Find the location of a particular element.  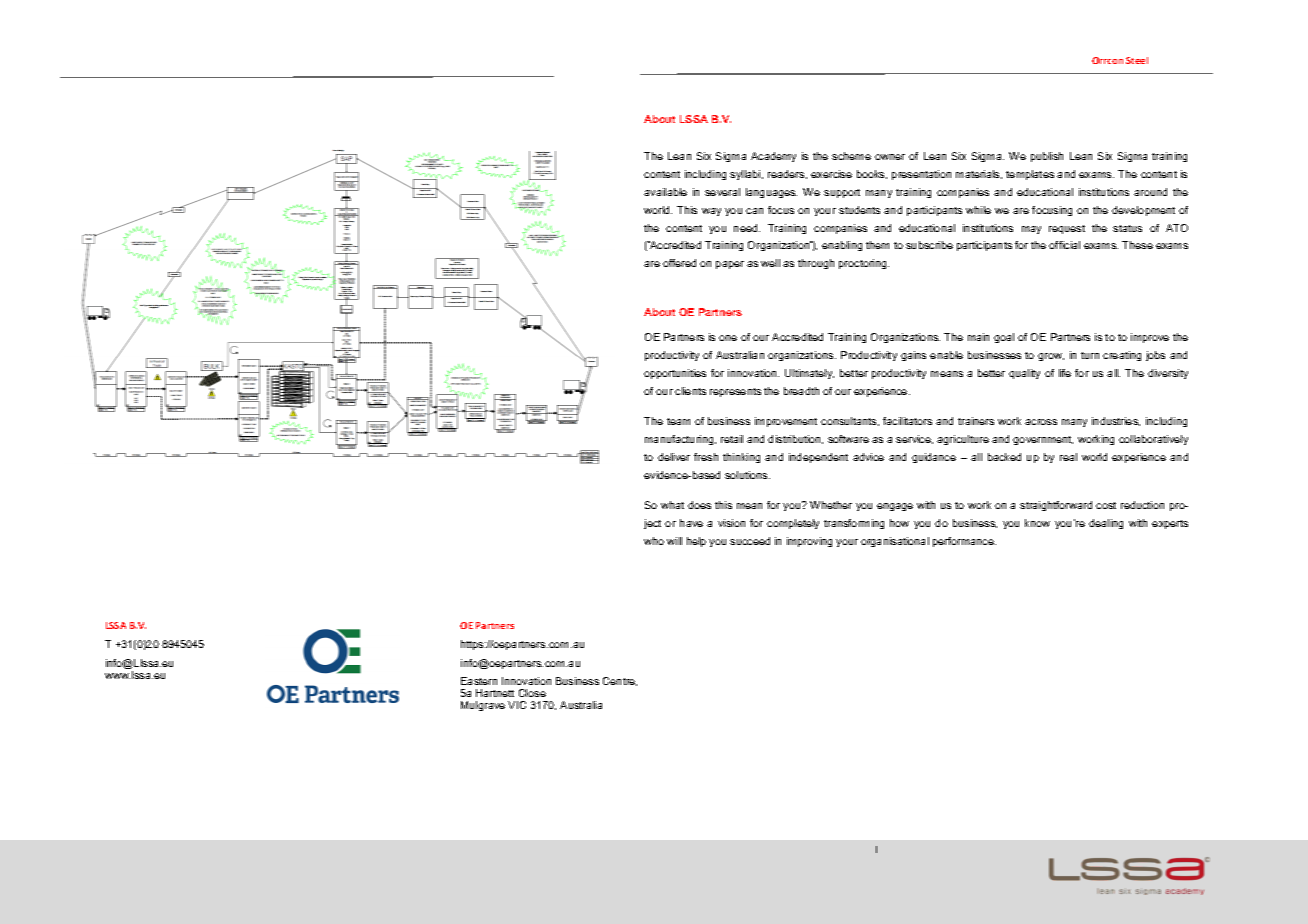

life is located at coordinates (1065, 373).
